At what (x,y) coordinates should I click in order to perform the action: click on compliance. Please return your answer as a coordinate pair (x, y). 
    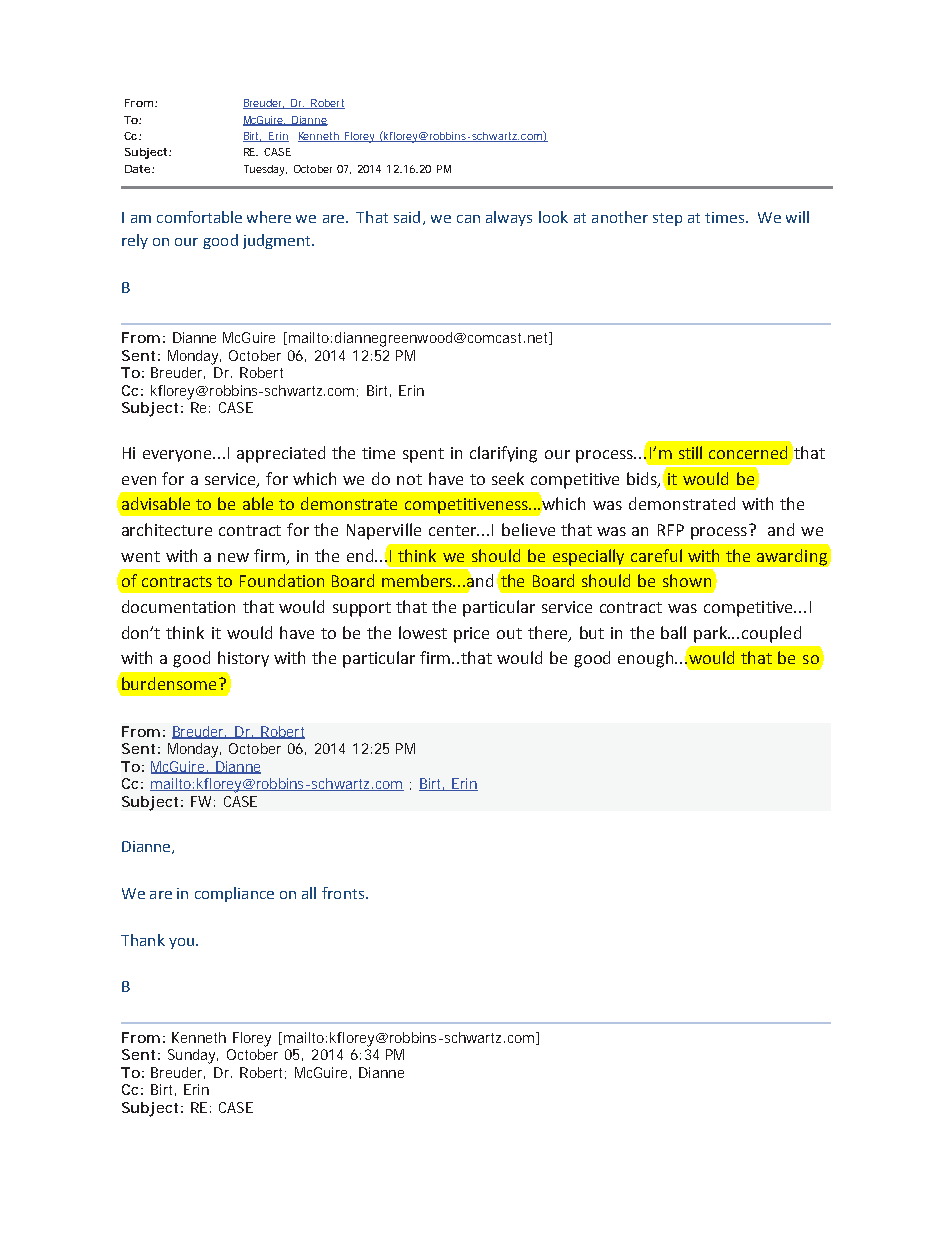
    Looking at the image, I should click on (234, 894).
